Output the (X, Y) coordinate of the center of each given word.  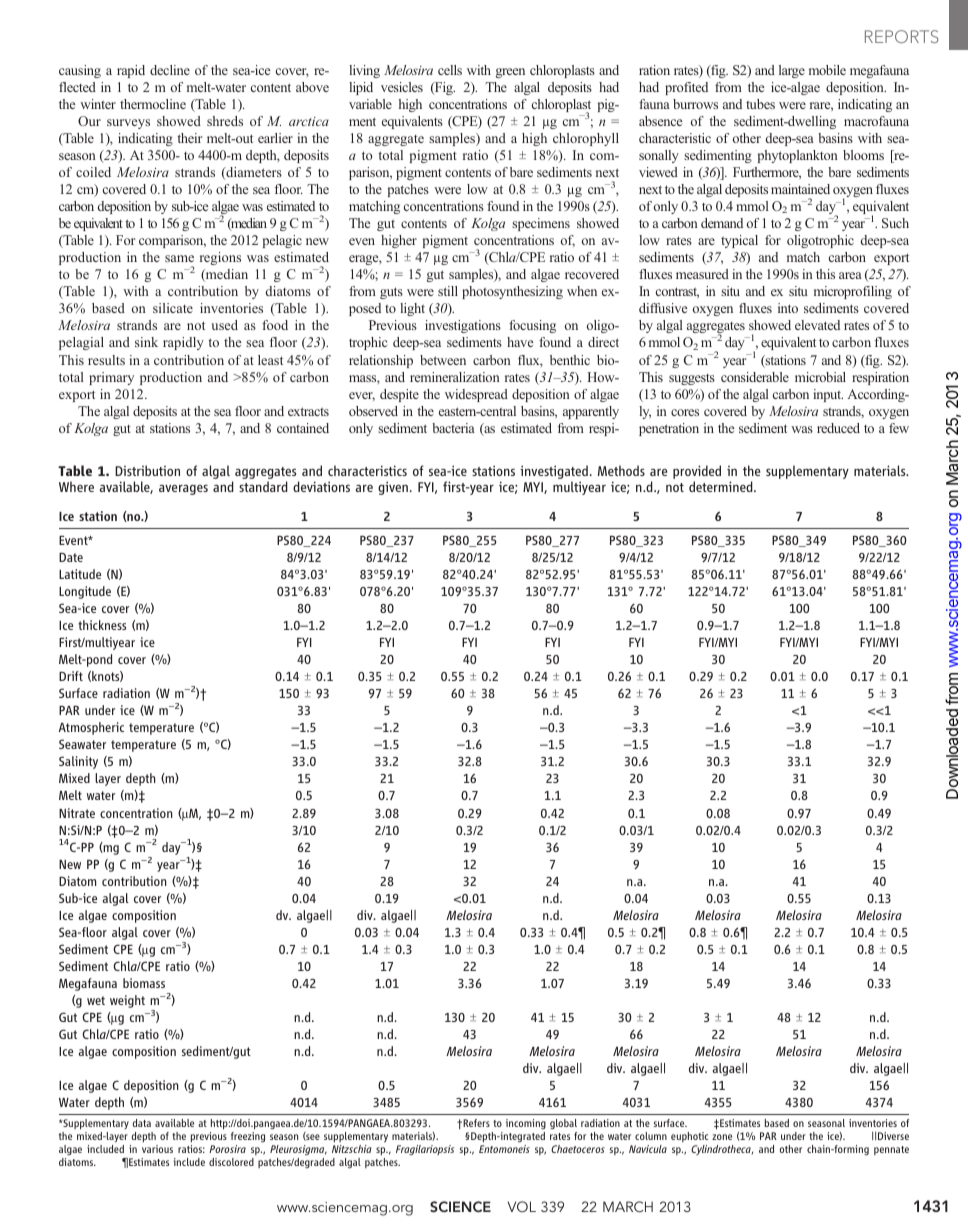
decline (170, 70)
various (157, 1149)
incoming (526, 1124)
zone (722, 1137)
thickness (102, 625)
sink (146, 342)
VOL (522, 1206)
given (393, 488)
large (792, 71)
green (510, 73)
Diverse (893, 1136)
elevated (817, 325)
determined (722, 486)
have (520, 342)
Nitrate (77, 813)
